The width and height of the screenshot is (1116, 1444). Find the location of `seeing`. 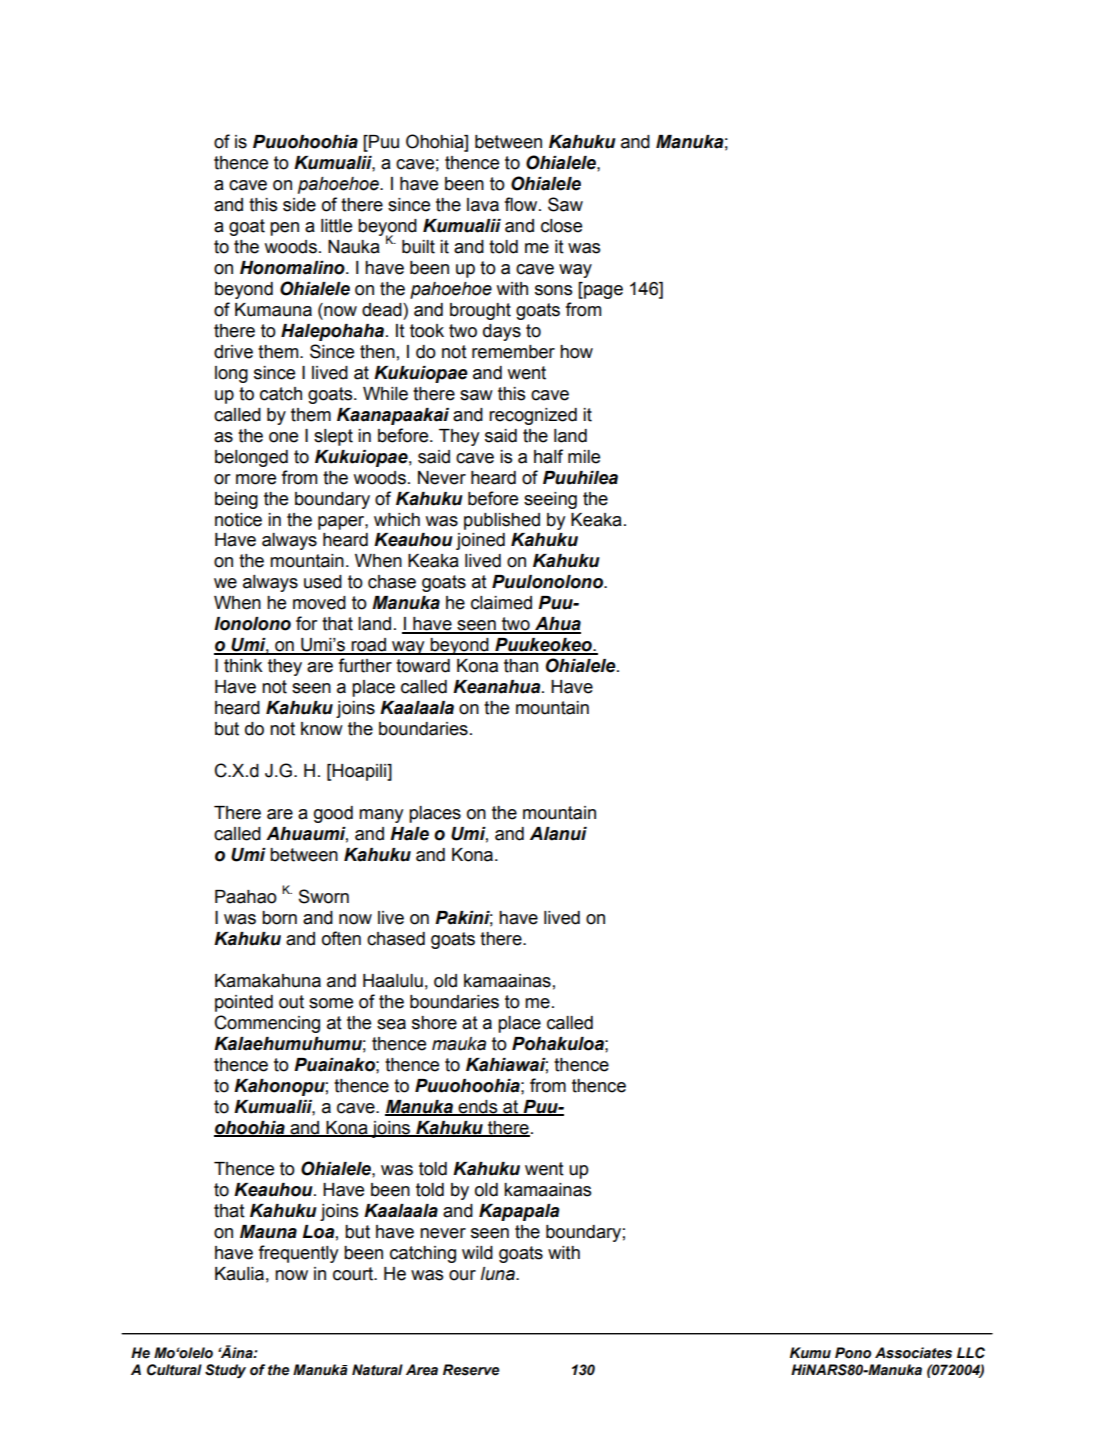

seeing is located at coordinates (550, 500).
